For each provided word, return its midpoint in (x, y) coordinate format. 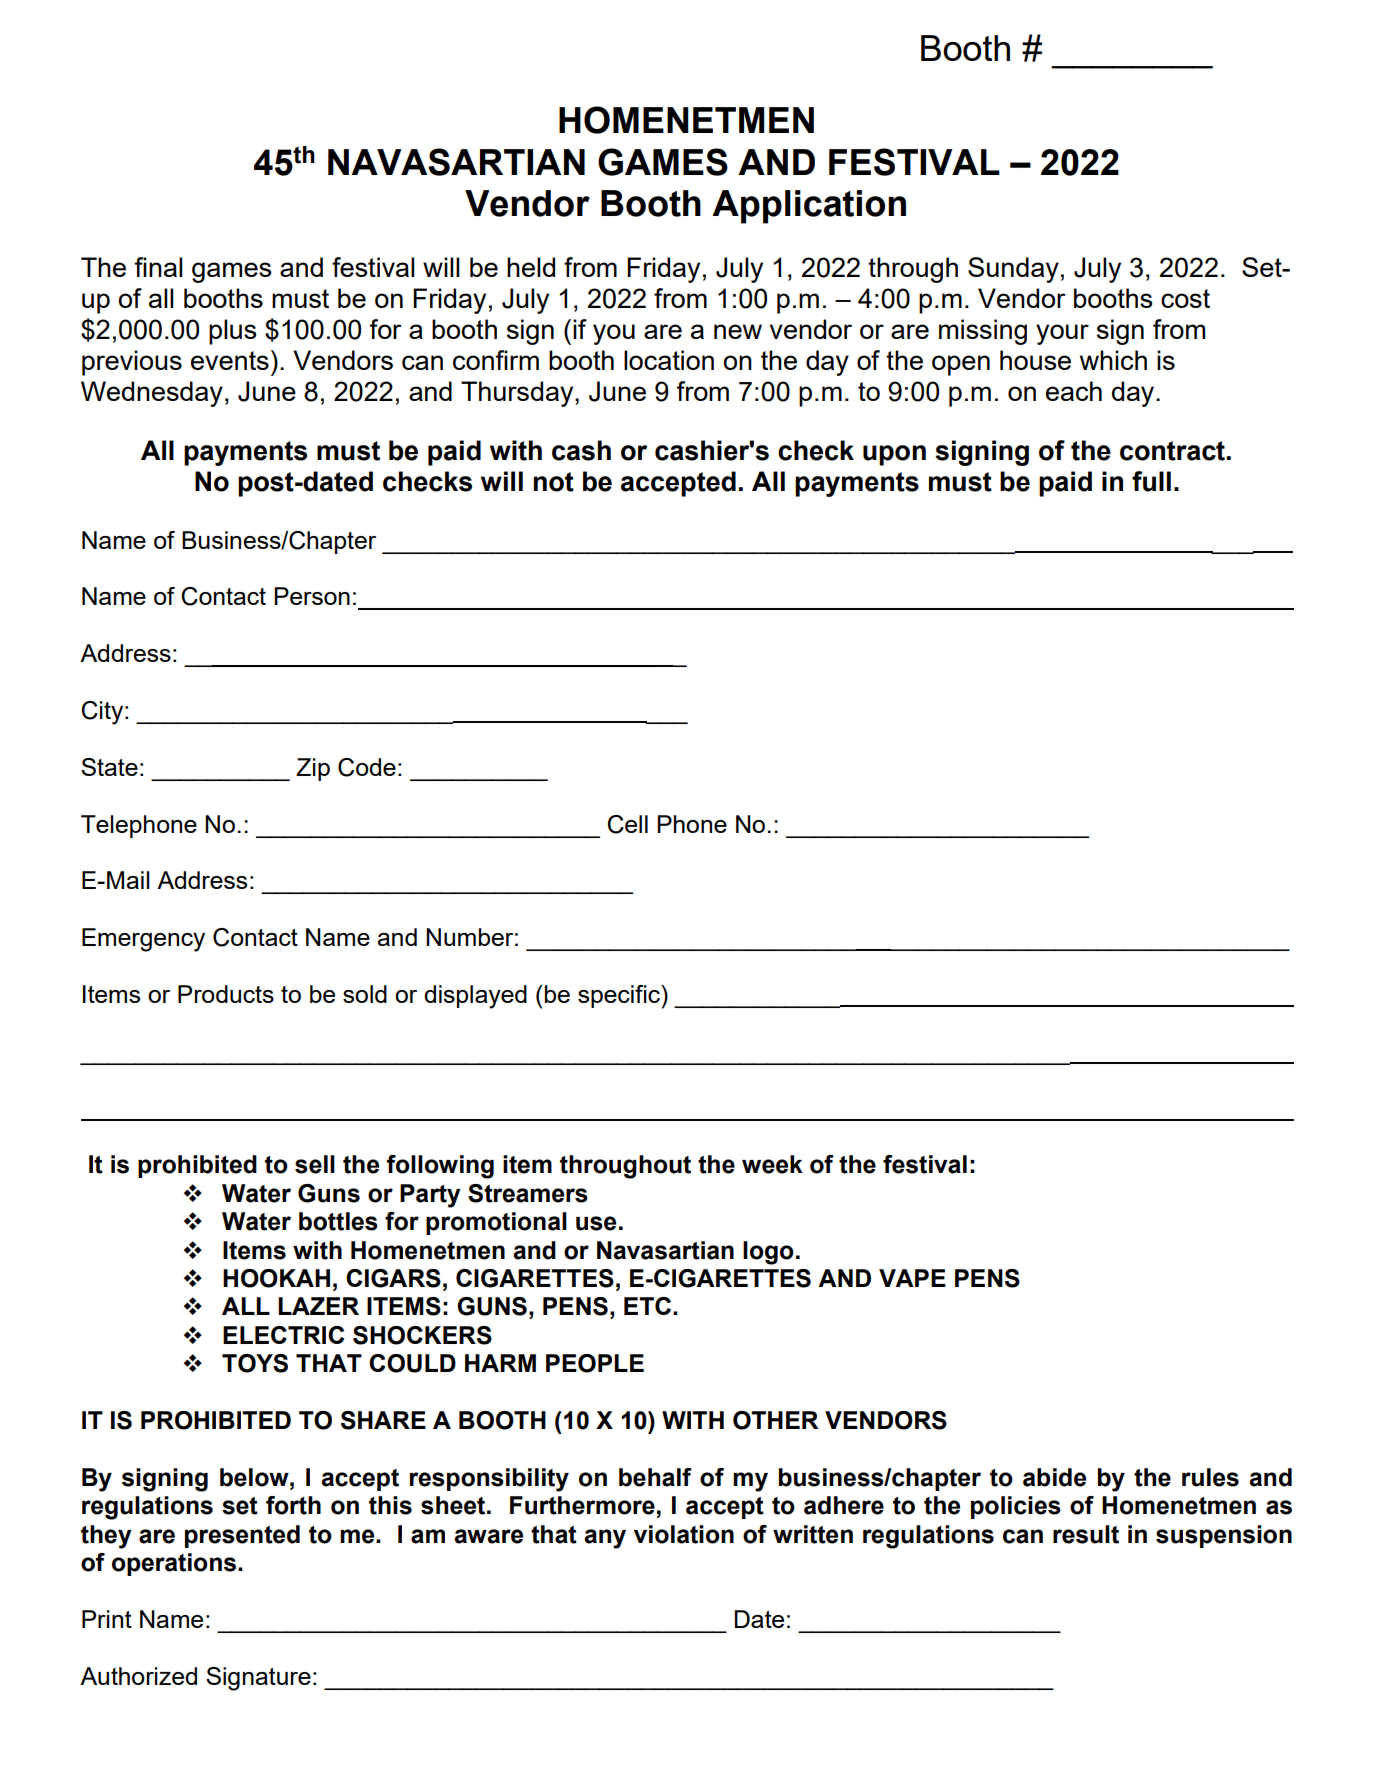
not (553, 482)
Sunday (1013, 270)
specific (620, 996)
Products (226, 994)
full (1151, 481)
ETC (647, 1306)
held (531, 267)
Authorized (138, 1676)
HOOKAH (276, 1278)
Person (312, 596)
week (772, 1164)
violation (684, 1534)
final (158, 267)
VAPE (912, 1278)
